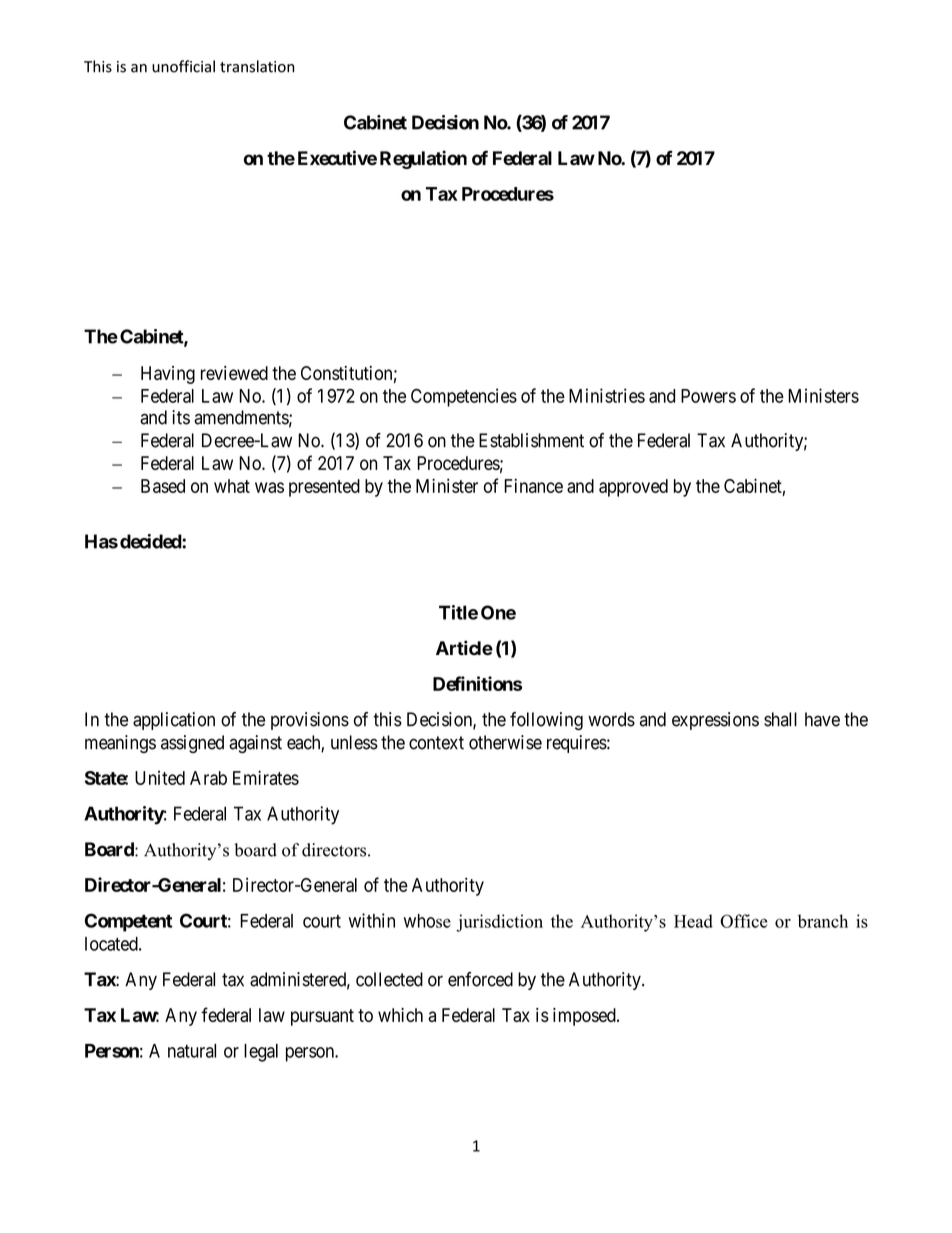  Describe the element at coordinates (607, 395) in the page. I see `Ministries` at that location.
